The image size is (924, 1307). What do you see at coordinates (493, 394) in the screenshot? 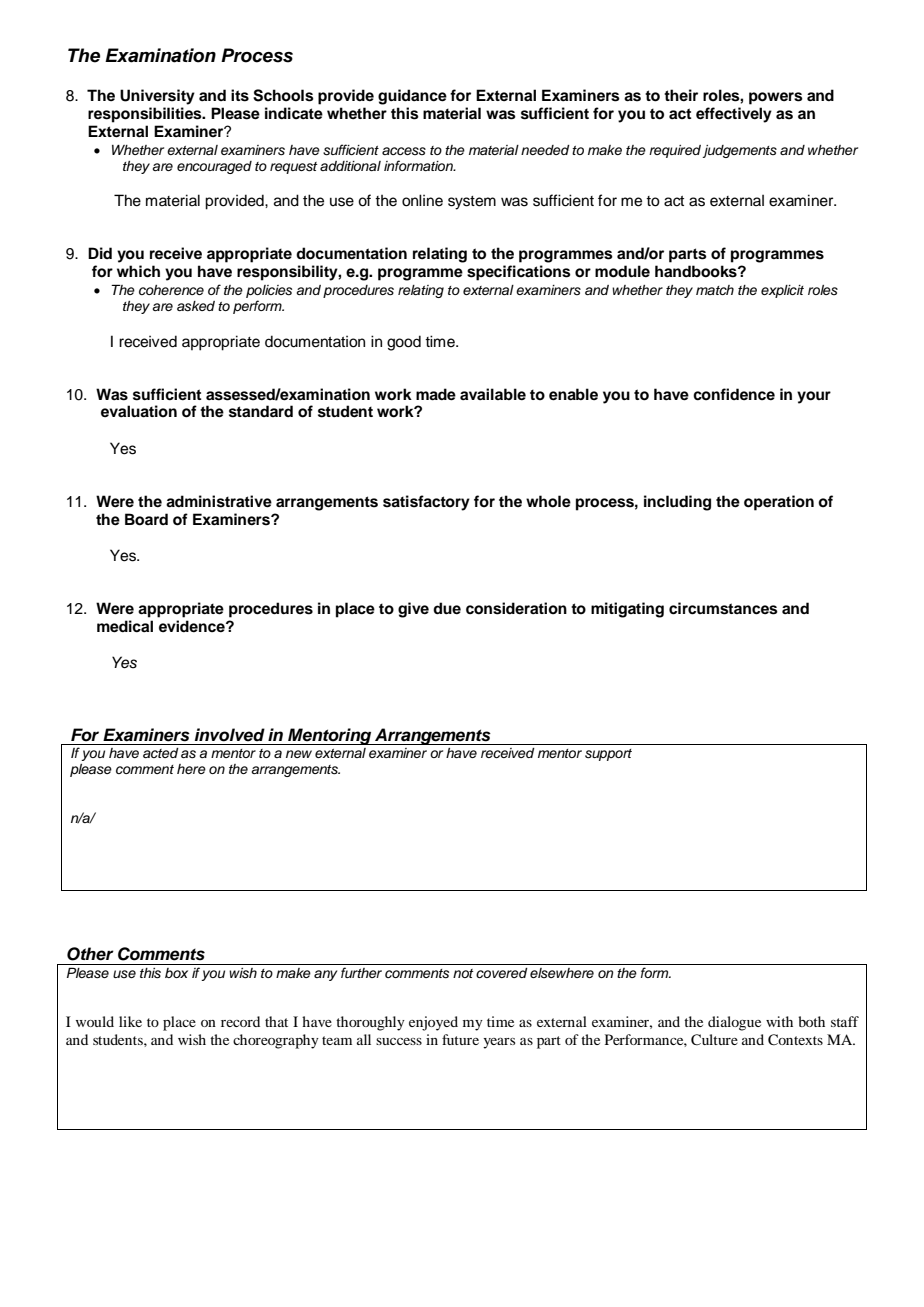
I see `available` at bounding box center [493, 394].
